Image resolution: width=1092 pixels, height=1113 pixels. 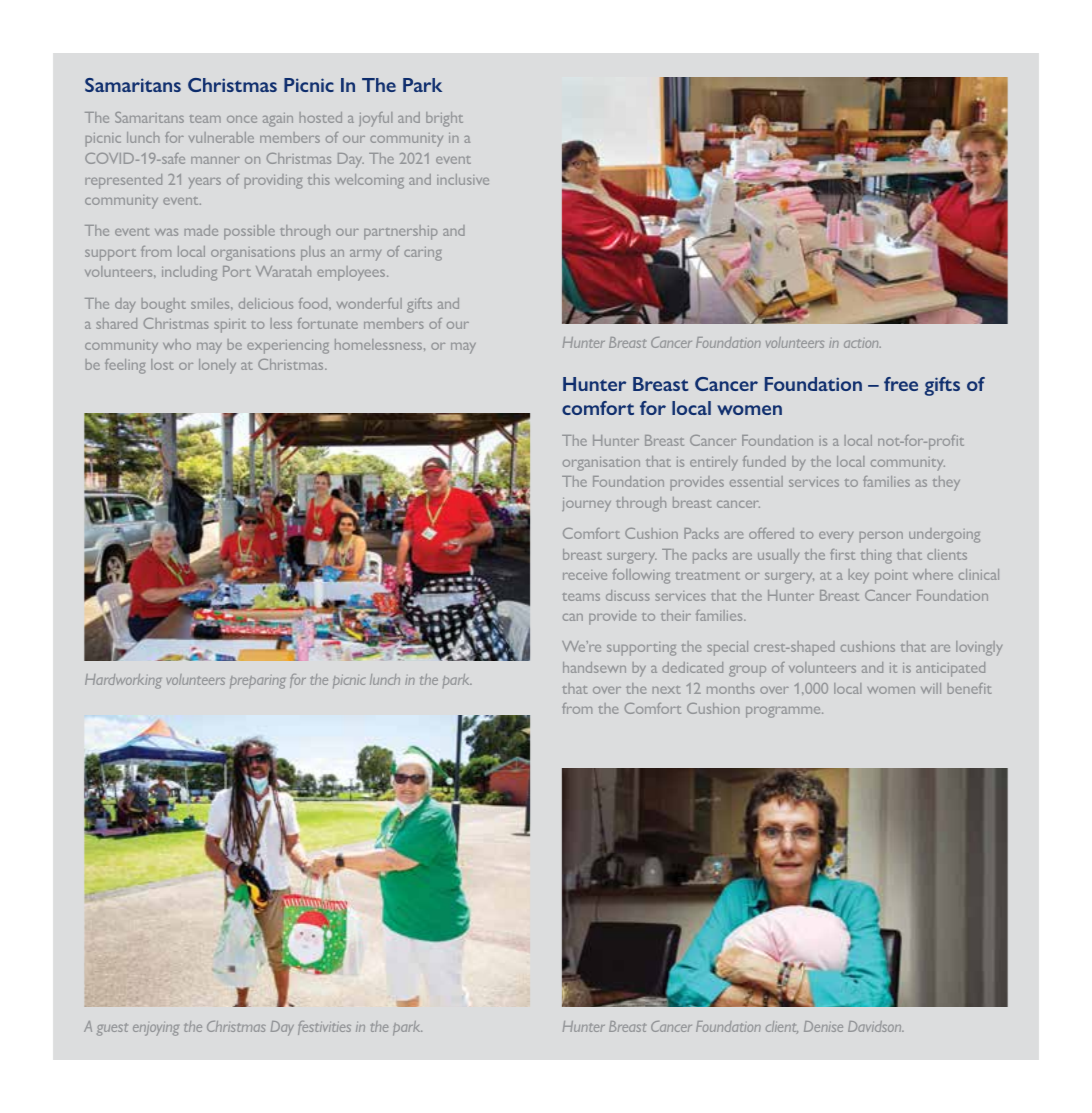 I want to click on vulnerable, so click(x=221, y=137).
